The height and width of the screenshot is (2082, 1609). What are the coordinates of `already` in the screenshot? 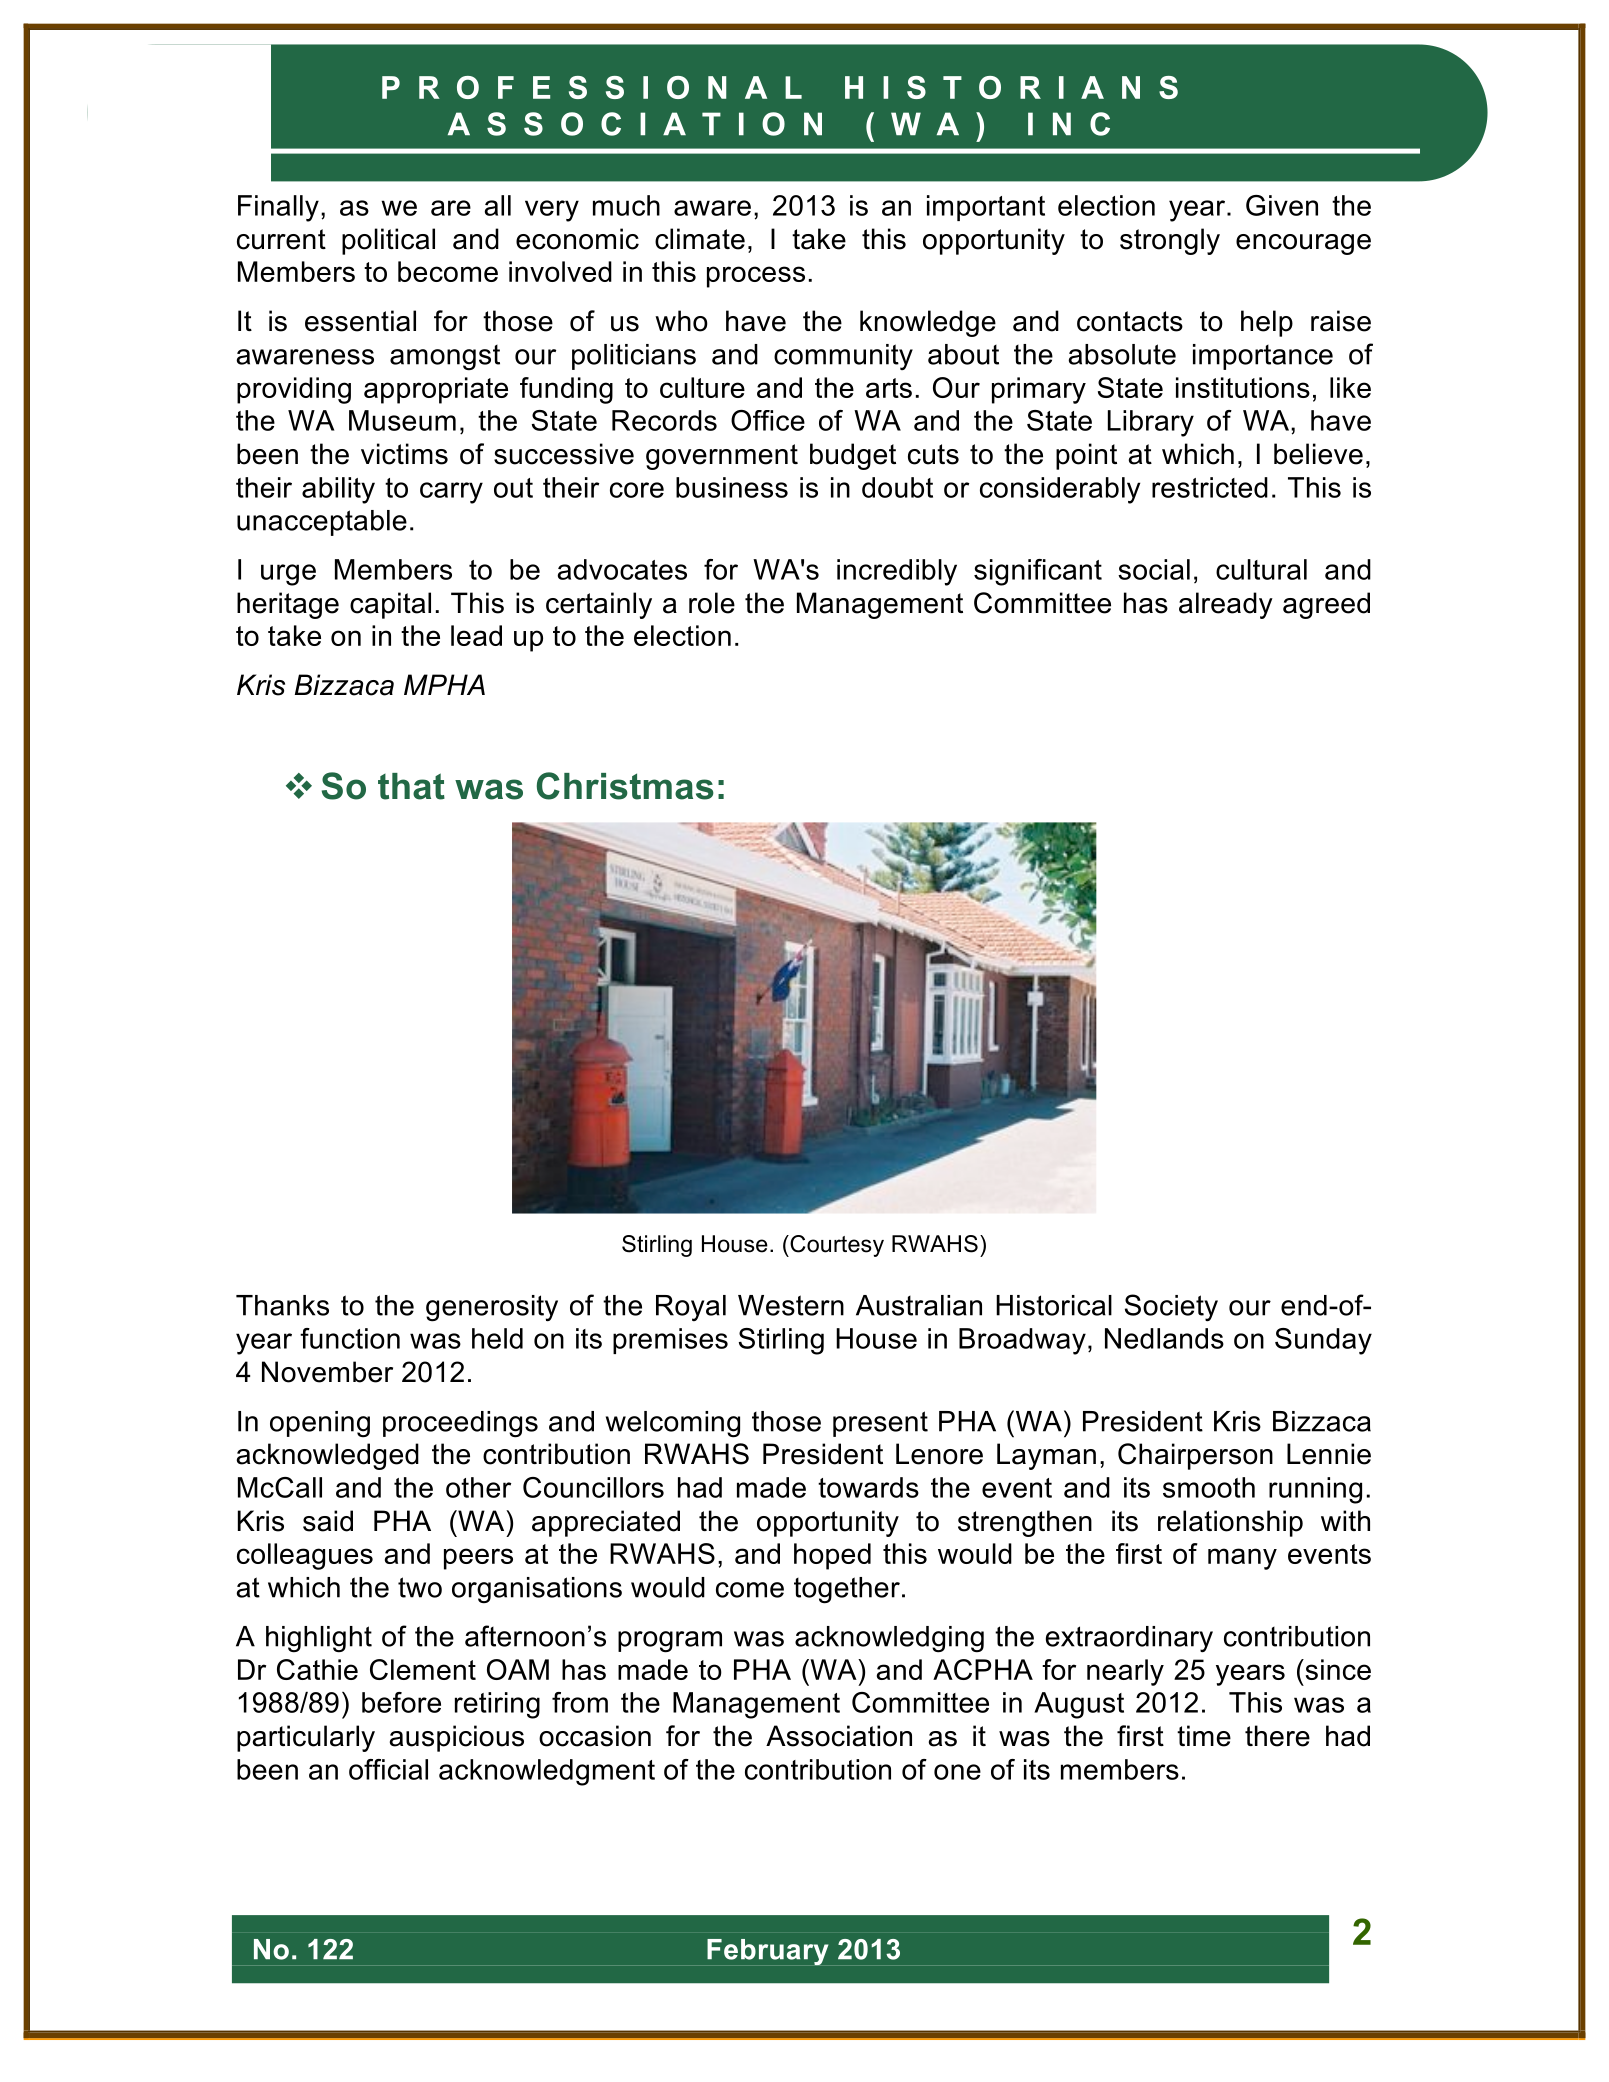 It's located at (1226, 605).
